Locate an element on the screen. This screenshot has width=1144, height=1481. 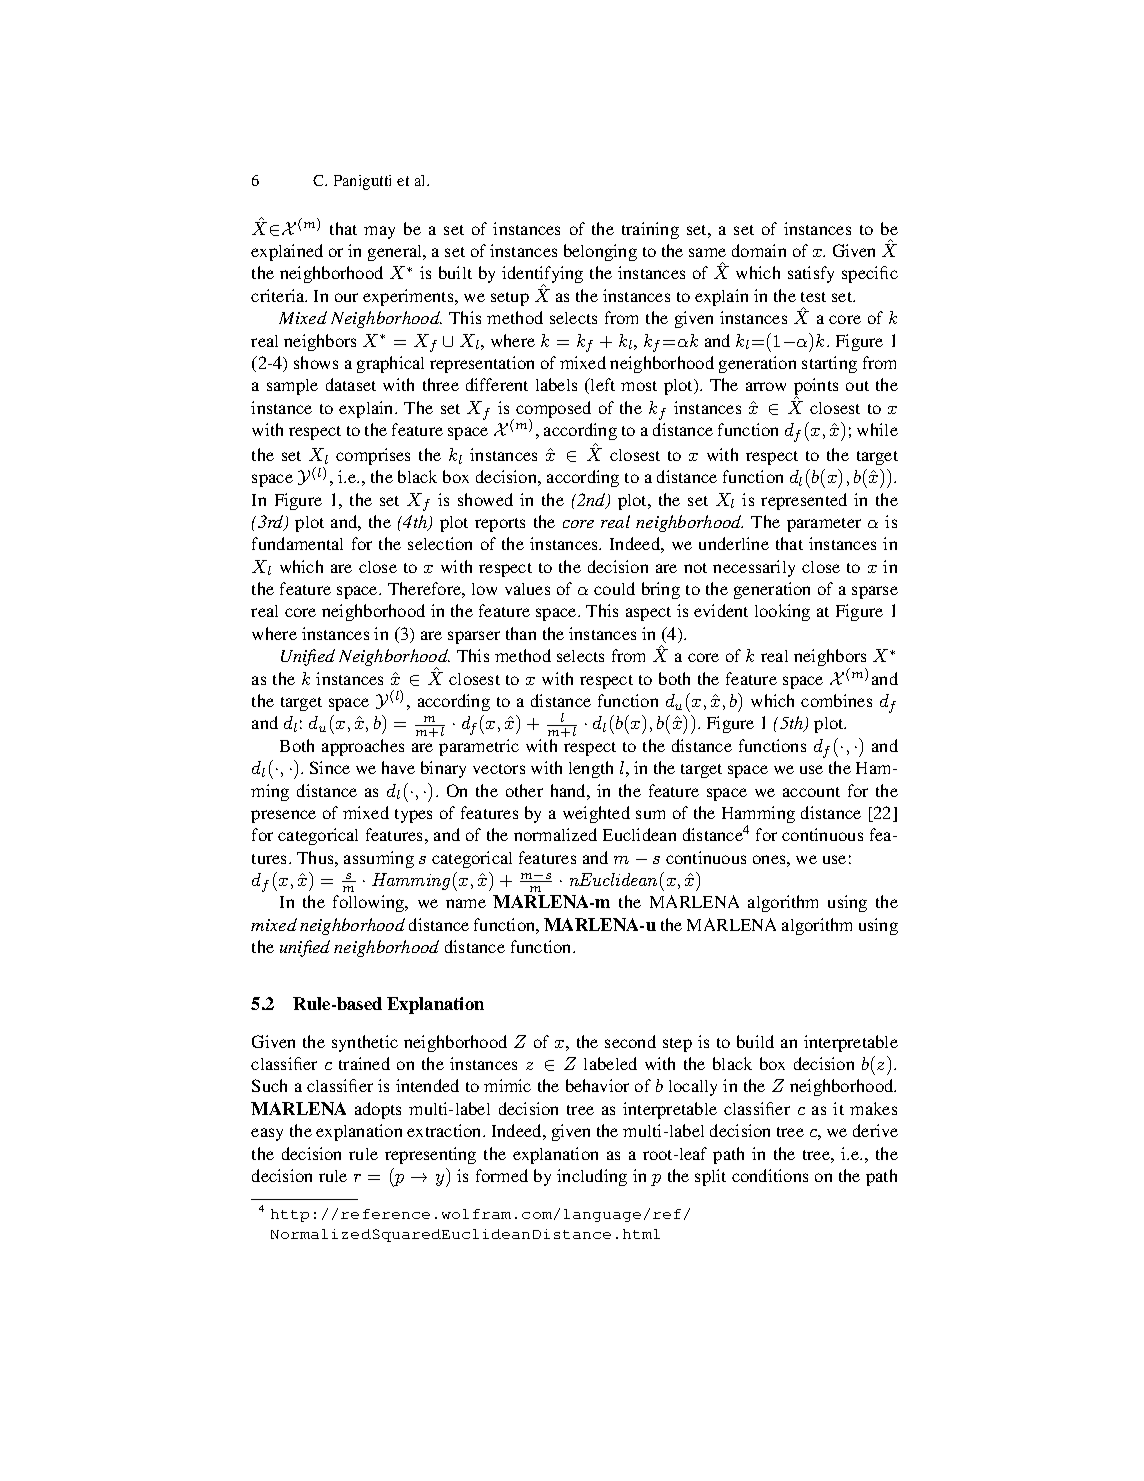
length is located at coordinates (591, 769).
